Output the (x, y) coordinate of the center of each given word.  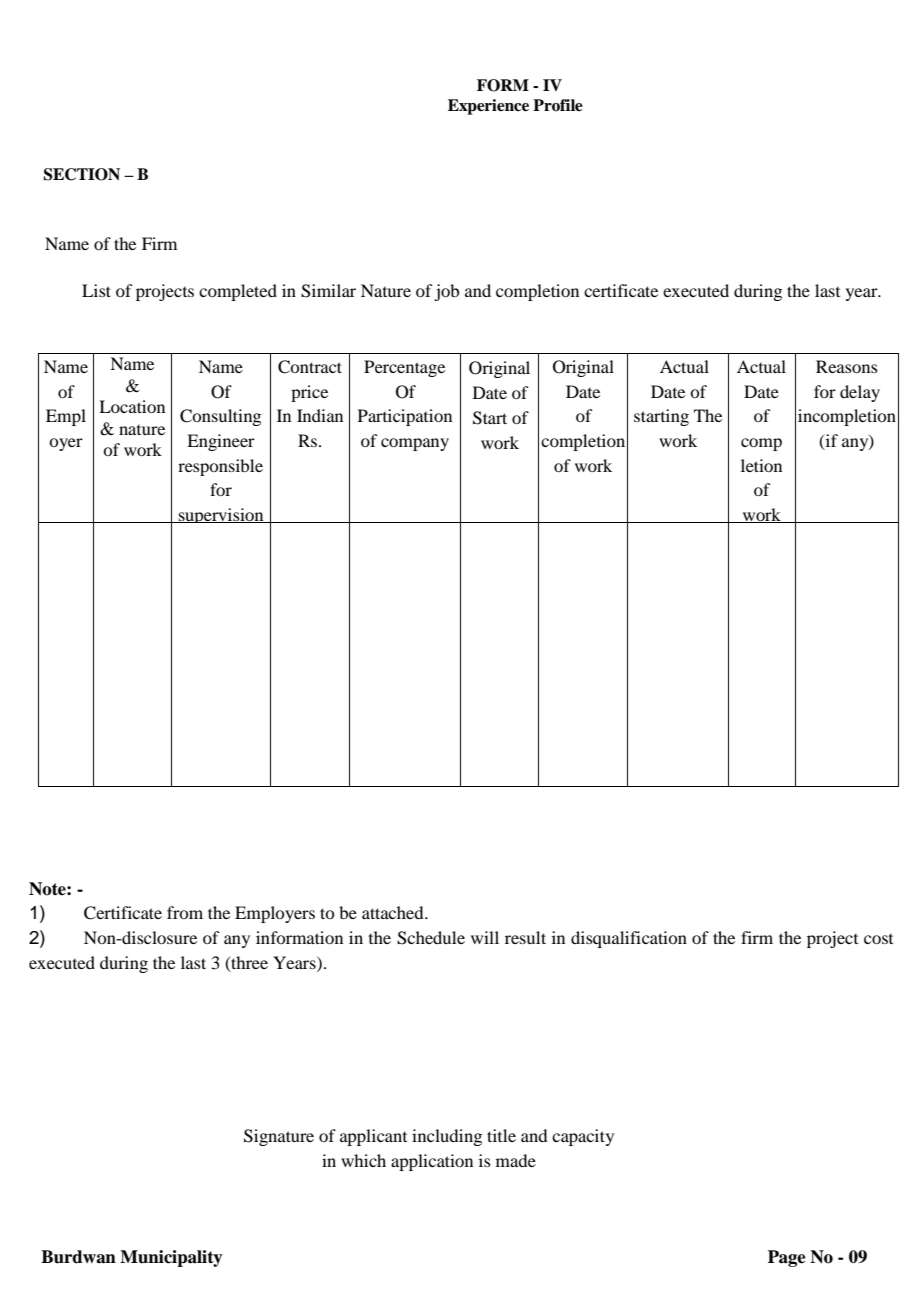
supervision (221, 515)
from (185, 912)
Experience (488, 107)
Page (787, 1258)
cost (878, 939)
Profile (558, 105)
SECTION (81, 174)
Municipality (171, 1258)
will (485, 937)
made (516, 1160)
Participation (405, 417)
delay (860, 393)
